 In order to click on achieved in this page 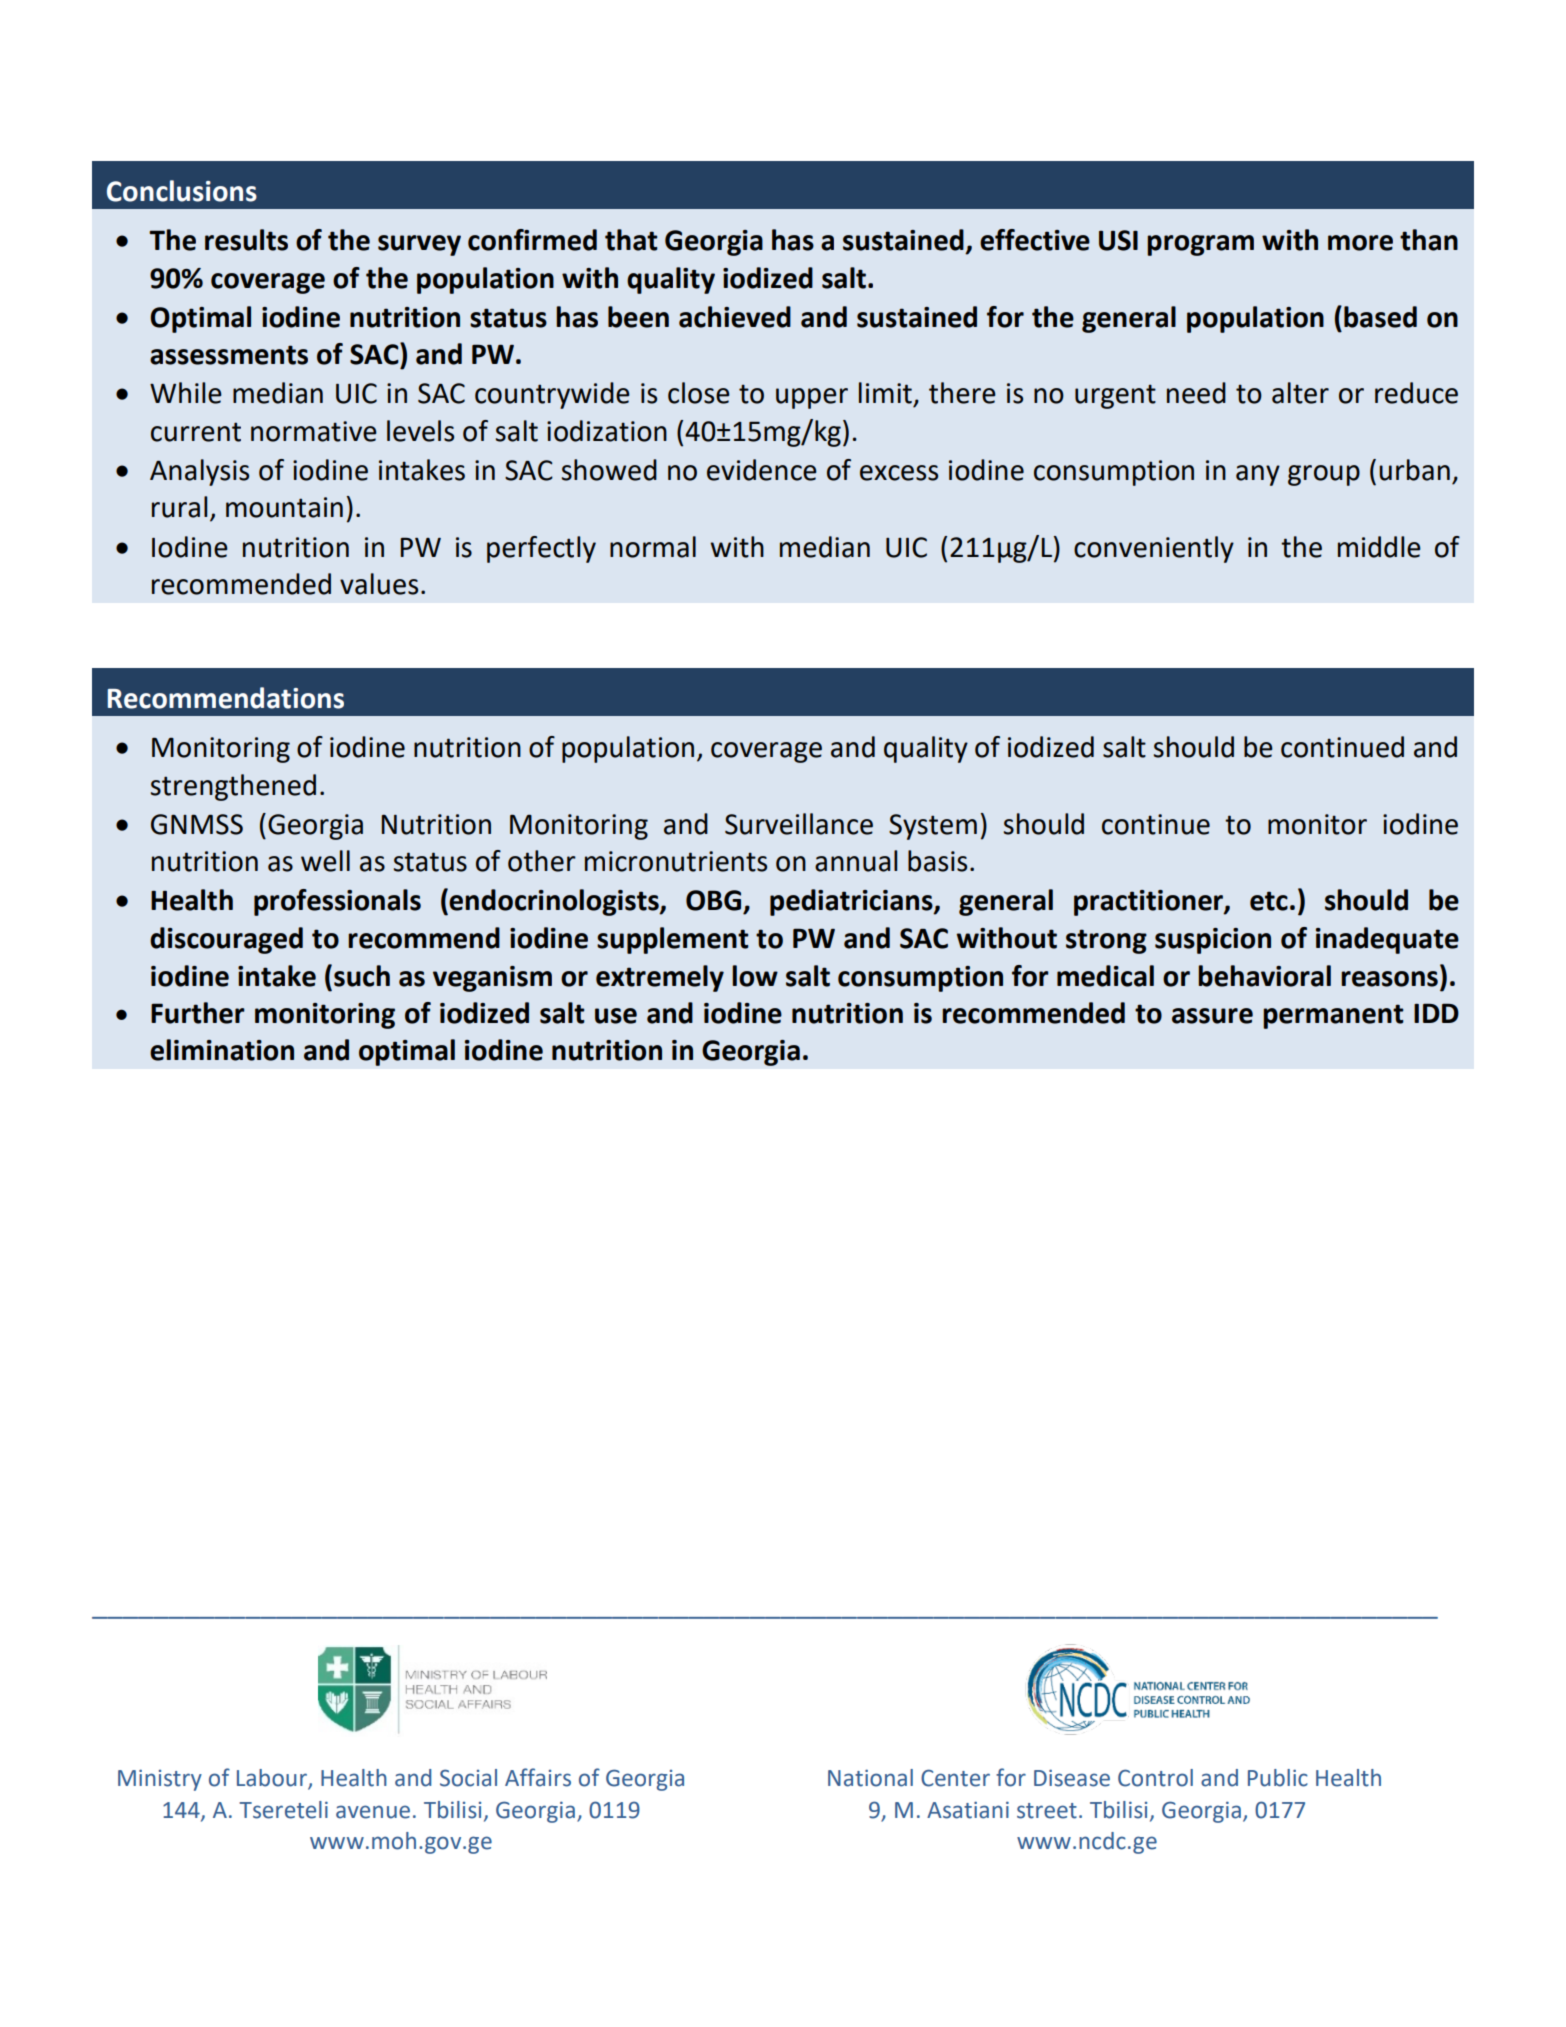, I will do `click(735, 317)`.
